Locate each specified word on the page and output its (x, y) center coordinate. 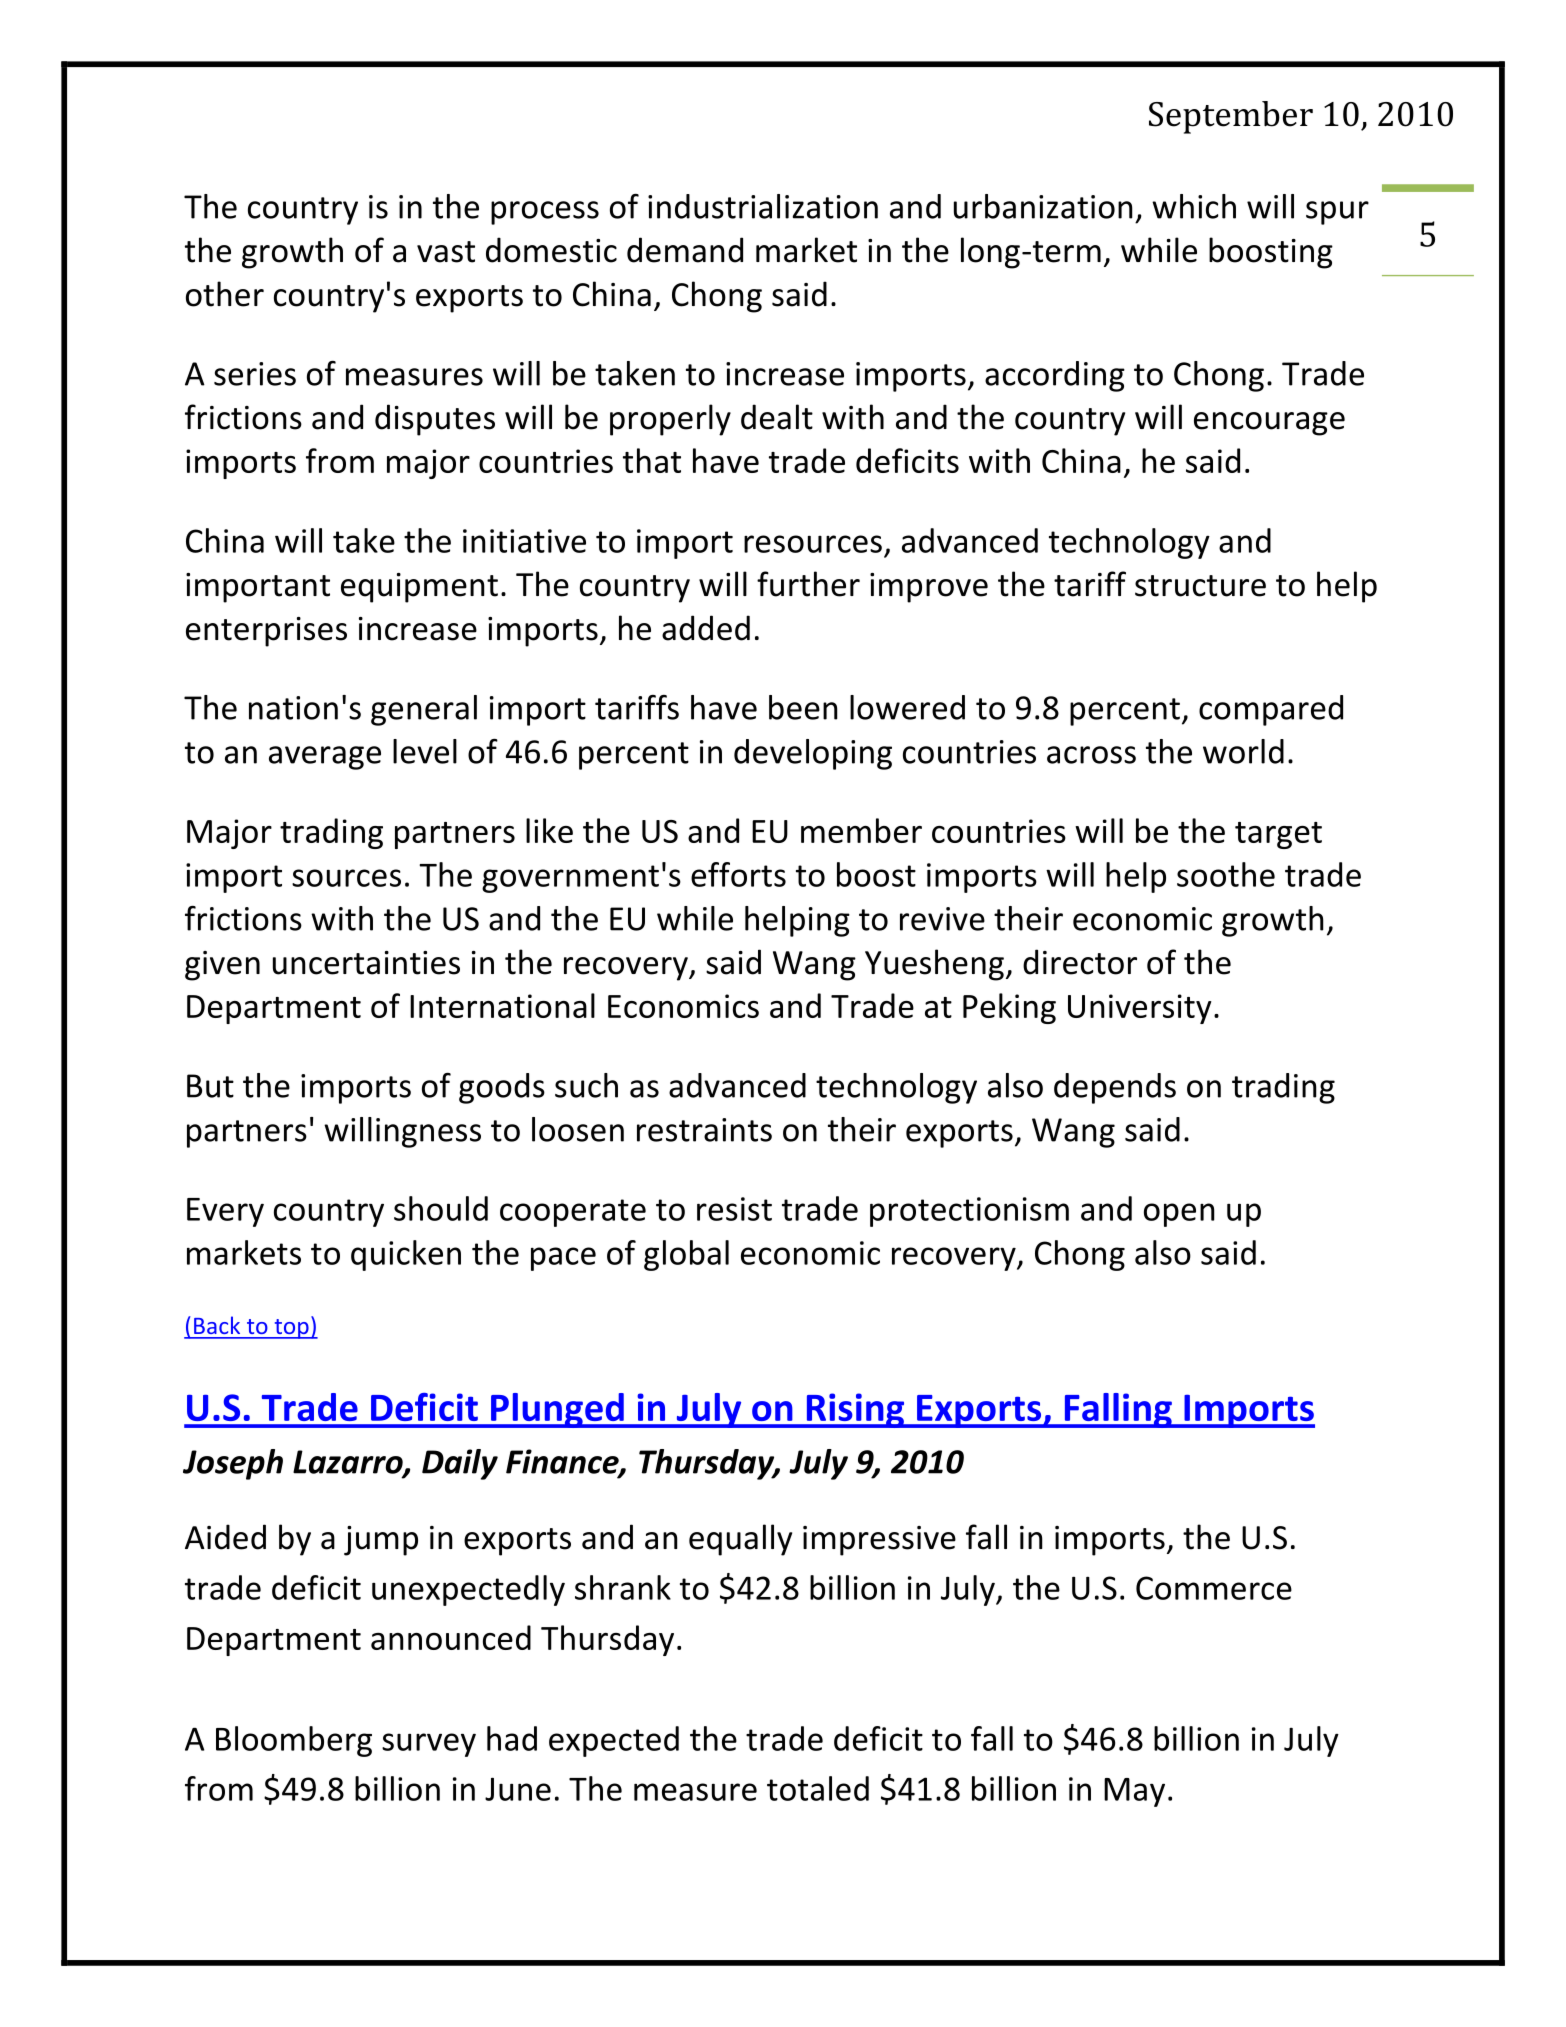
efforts (738, 874)
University (1140, 1009)
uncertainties (366, 963)
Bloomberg (294, 1741)
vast (446, 252)
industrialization (763, 206)
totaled (818, 1788)
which (1194, 206)
